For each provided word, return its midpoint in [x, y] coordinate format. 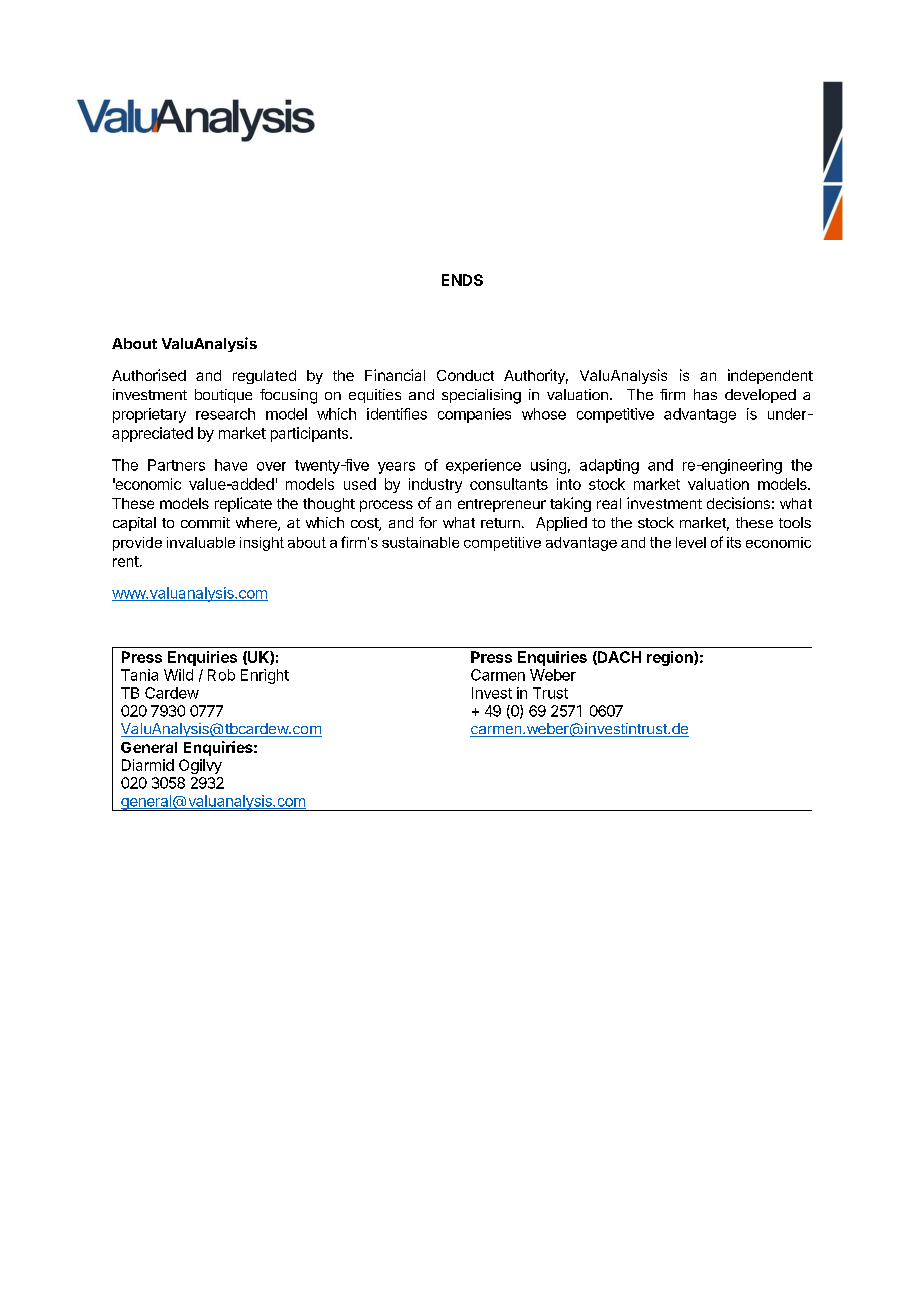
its [734, 542]
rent [127, 561]
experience [483, 466]
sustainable [420, 542]
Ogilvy [200, 766]
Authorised [149, 375]
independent [770, 376]
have [231, 465]
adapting [609, 466]
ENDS [462, 280]
